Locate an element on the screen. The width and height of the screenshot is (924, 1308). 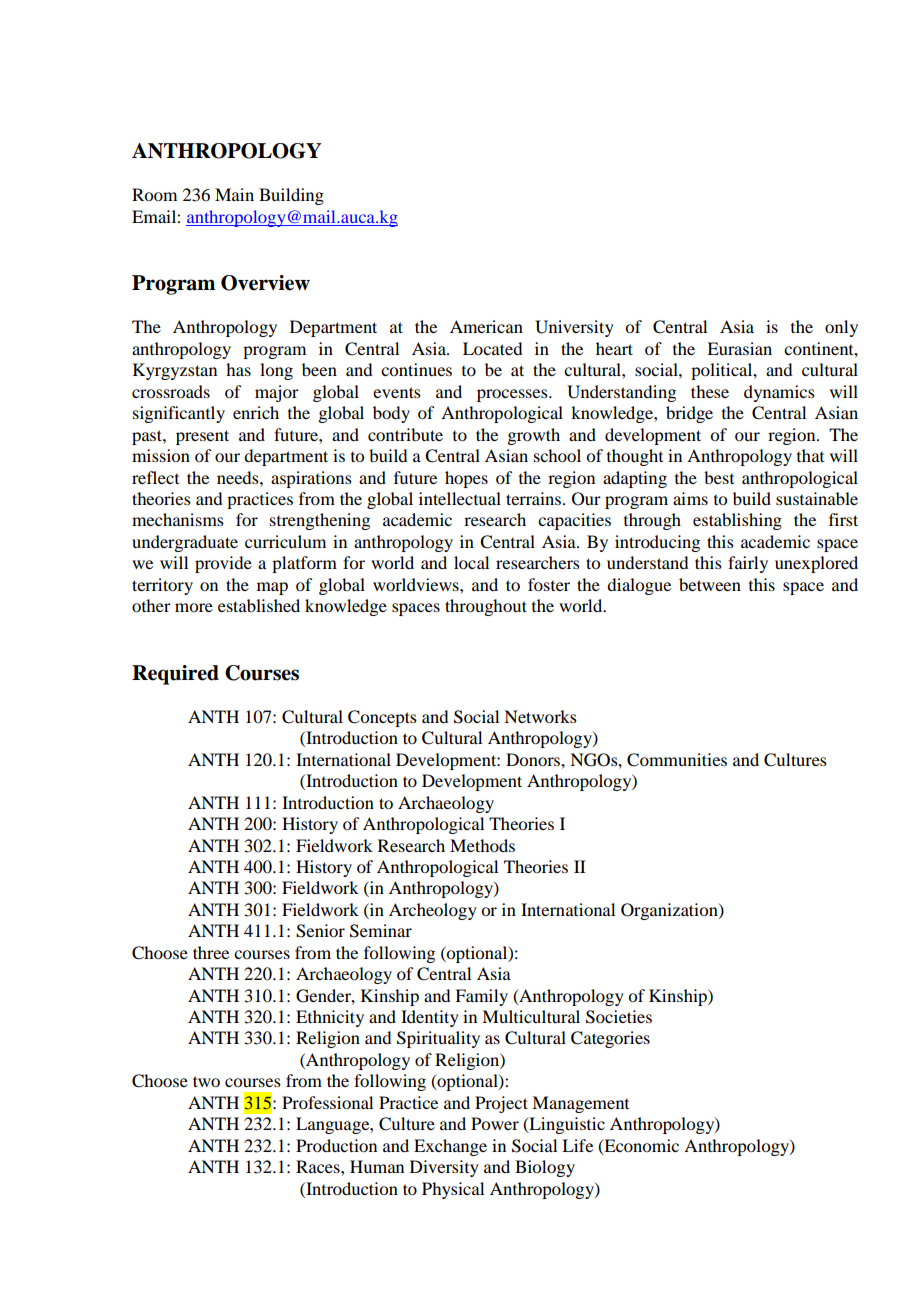
Communities is located at coordinates (677, 760).
